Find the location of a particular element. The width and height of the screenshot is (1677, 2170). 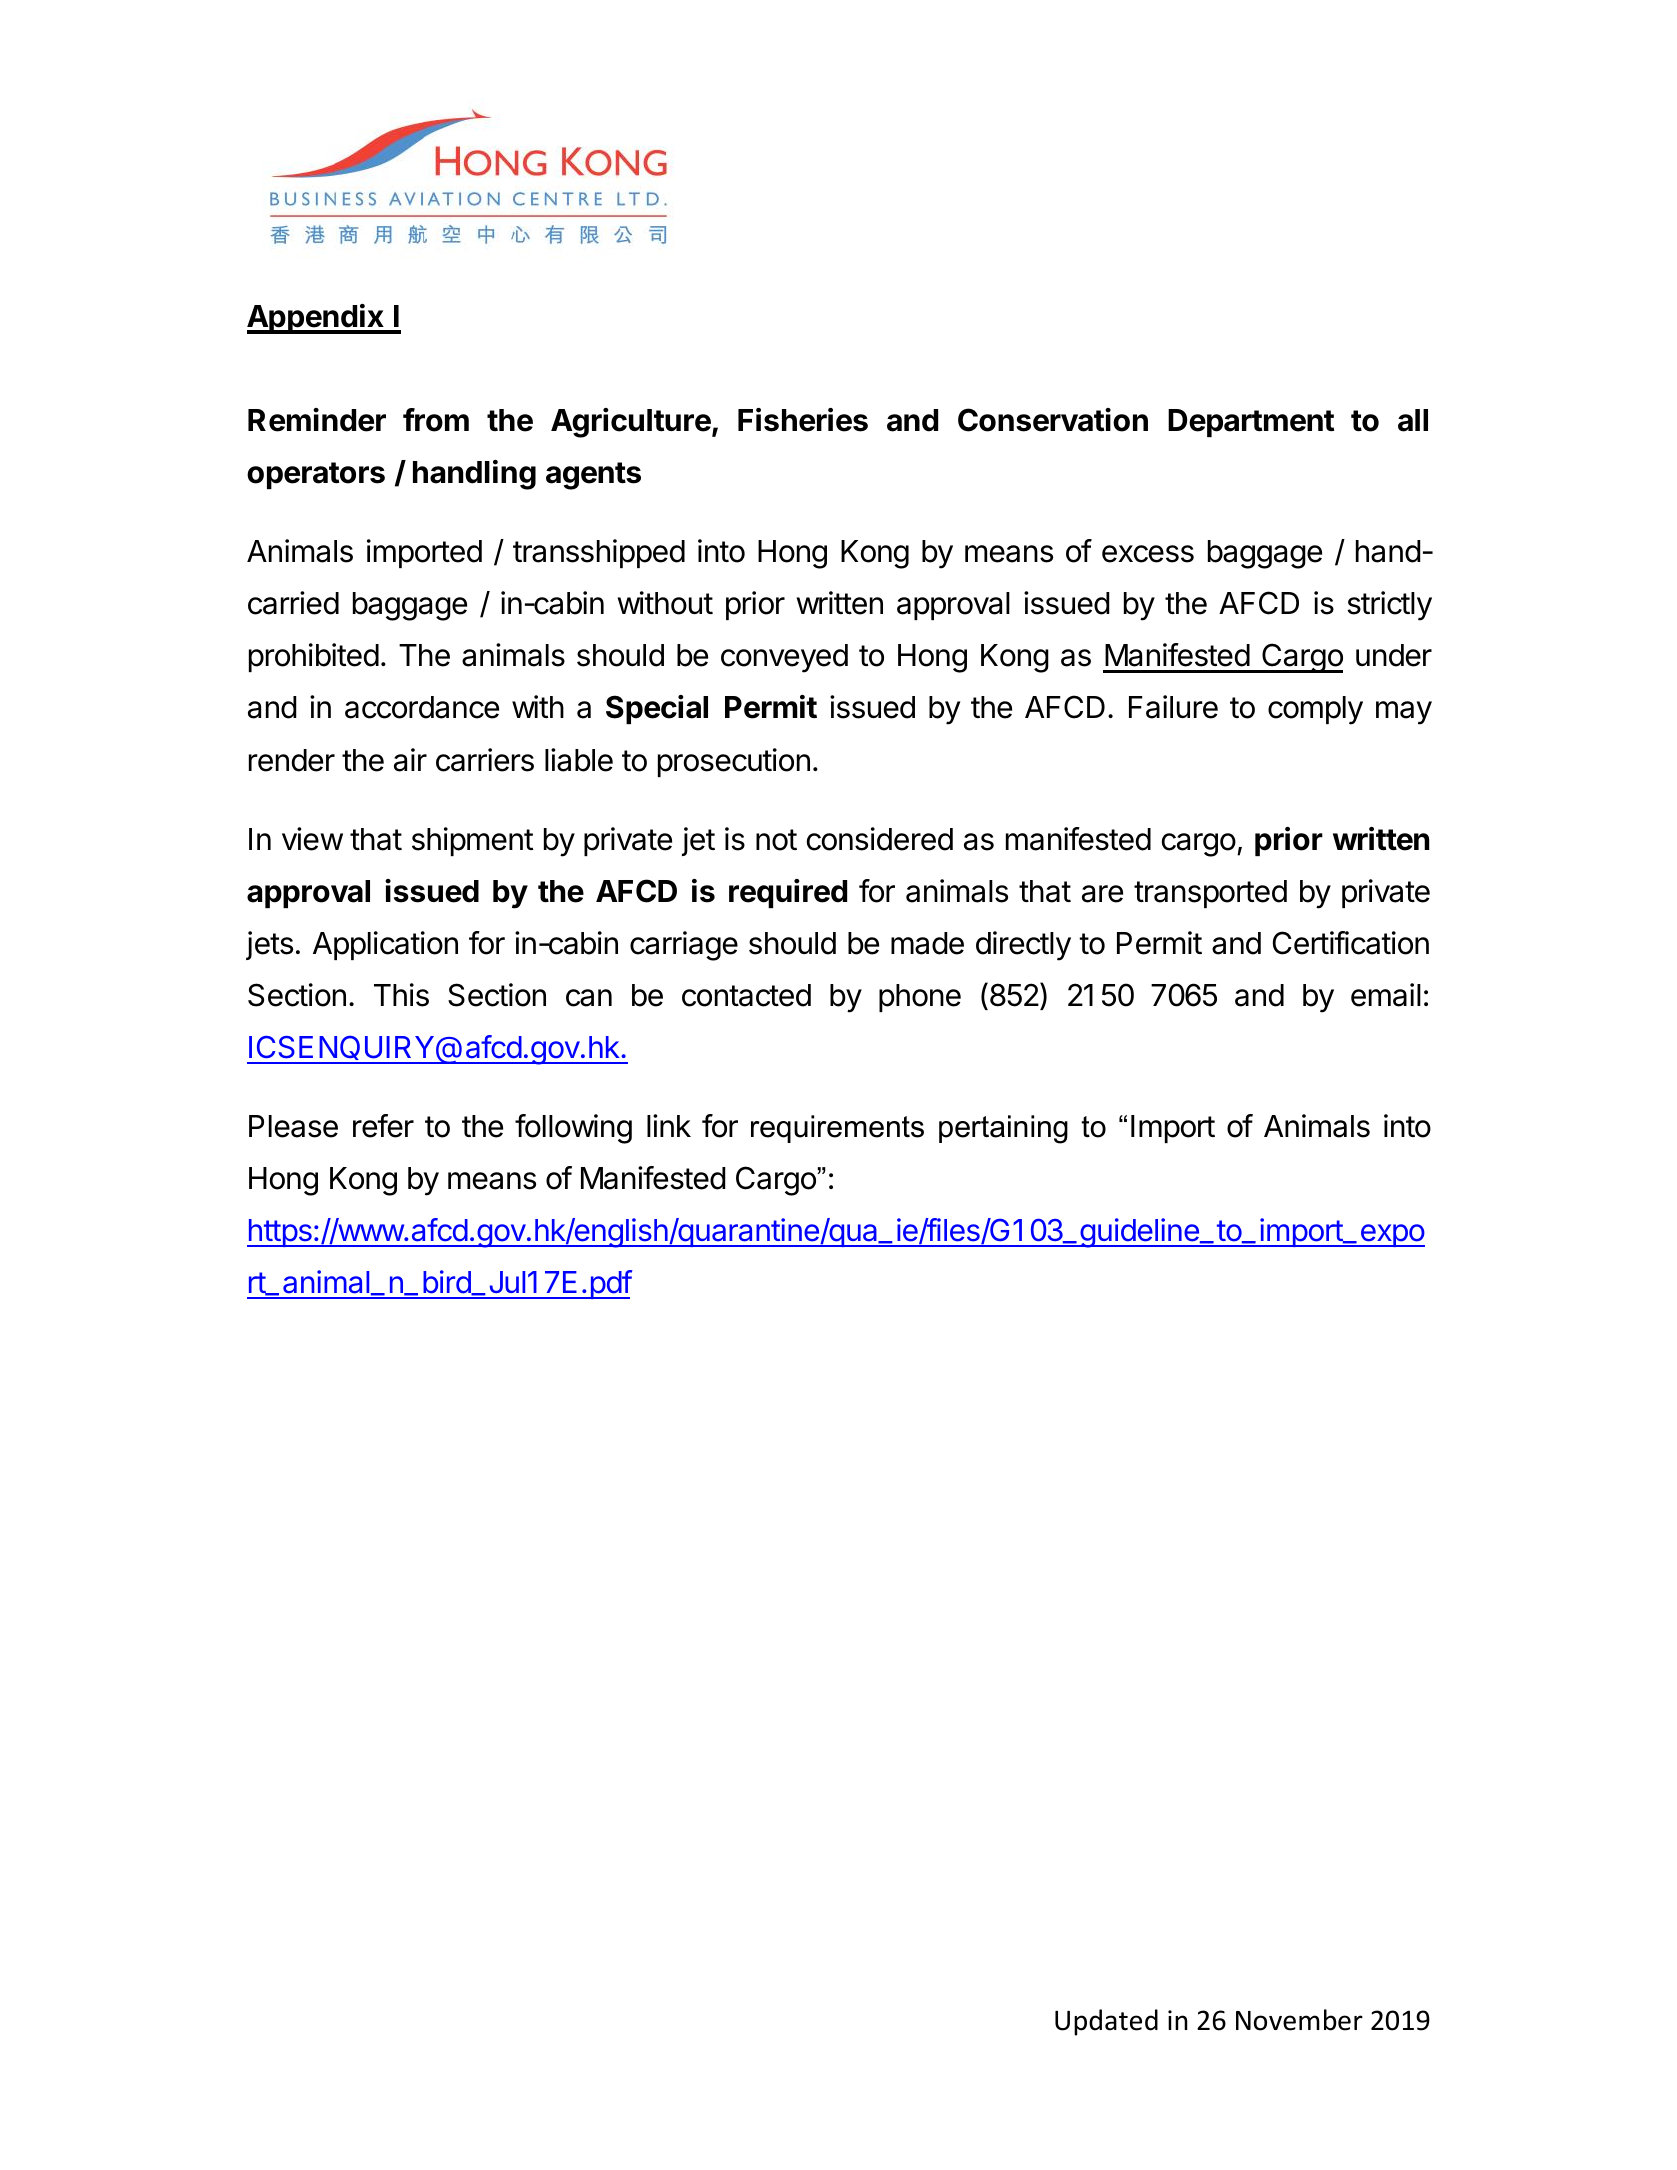

following is located at coordinates (573, 1129).
